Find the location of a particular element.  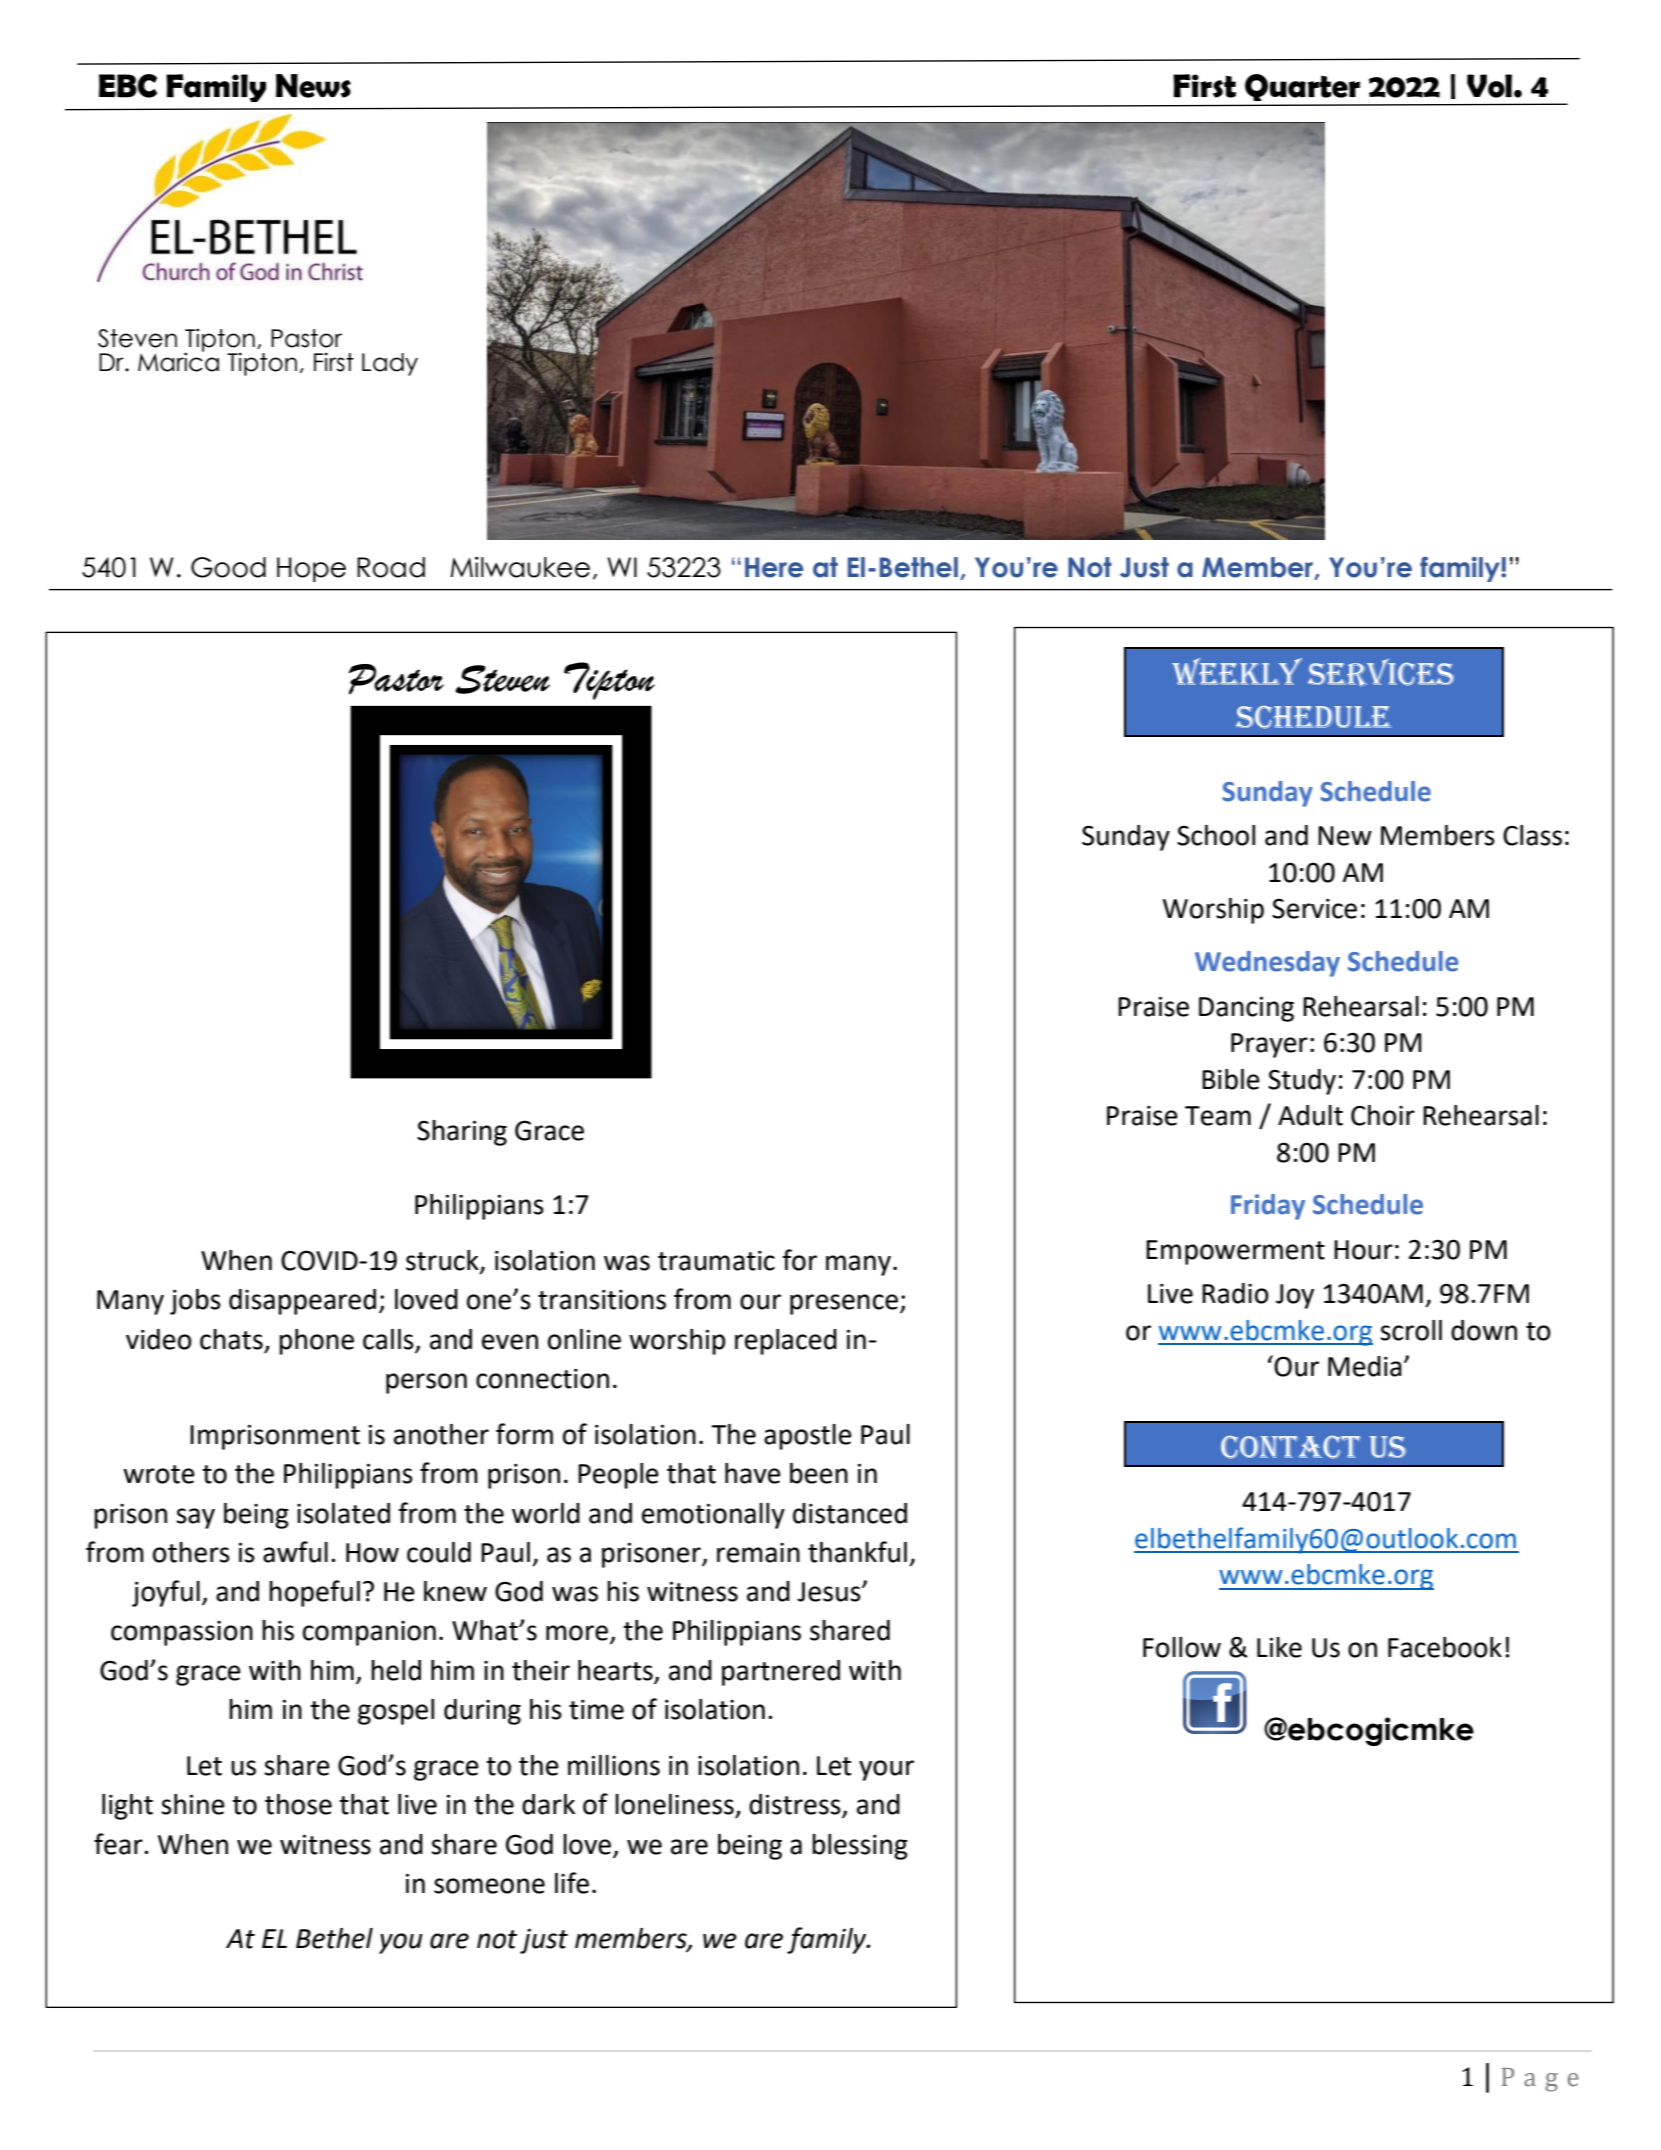

those is located at coordinates (298, 1804).
